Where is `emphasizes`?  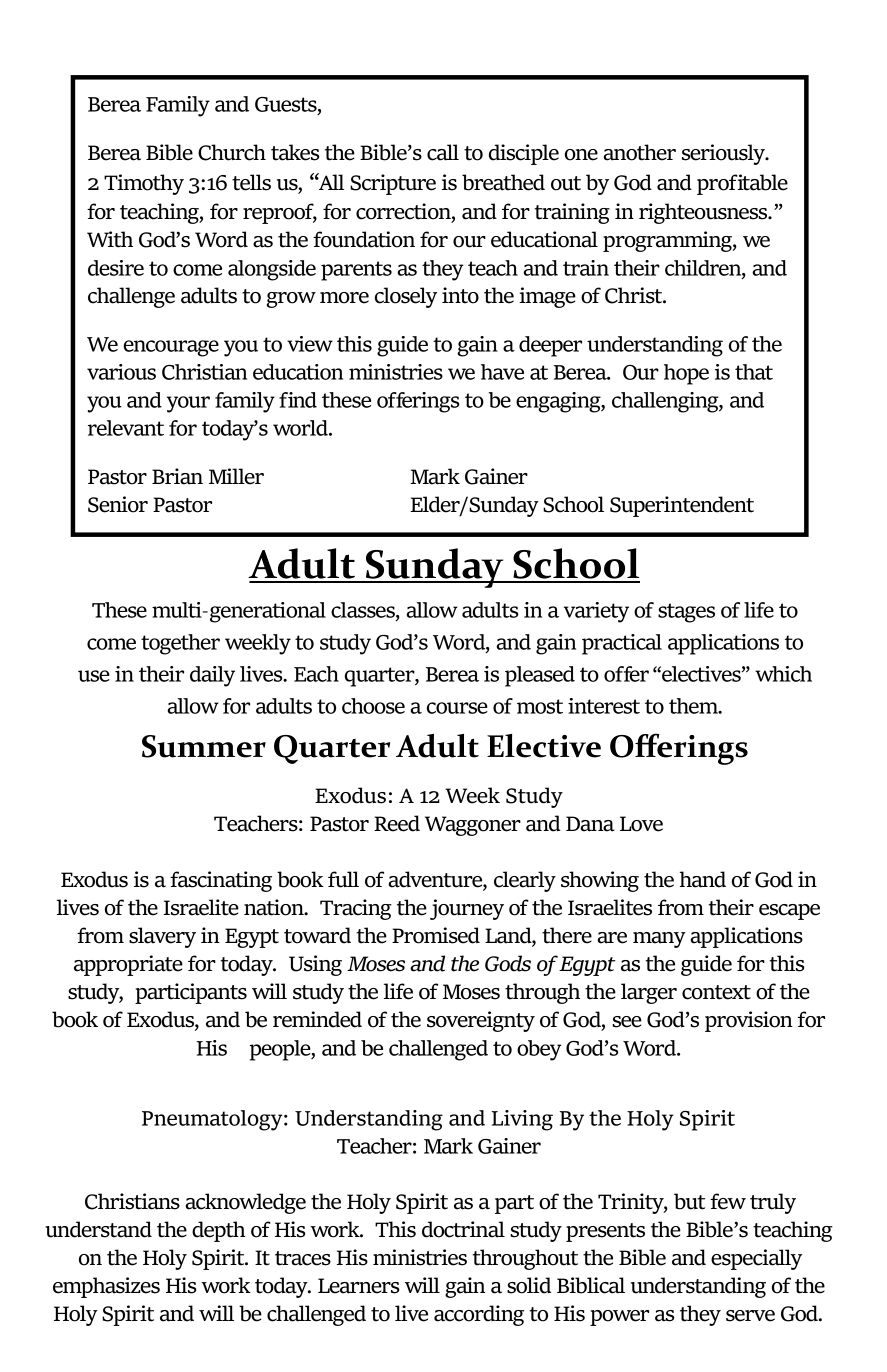
emphasizes is located at coordinates (106, 1287).
